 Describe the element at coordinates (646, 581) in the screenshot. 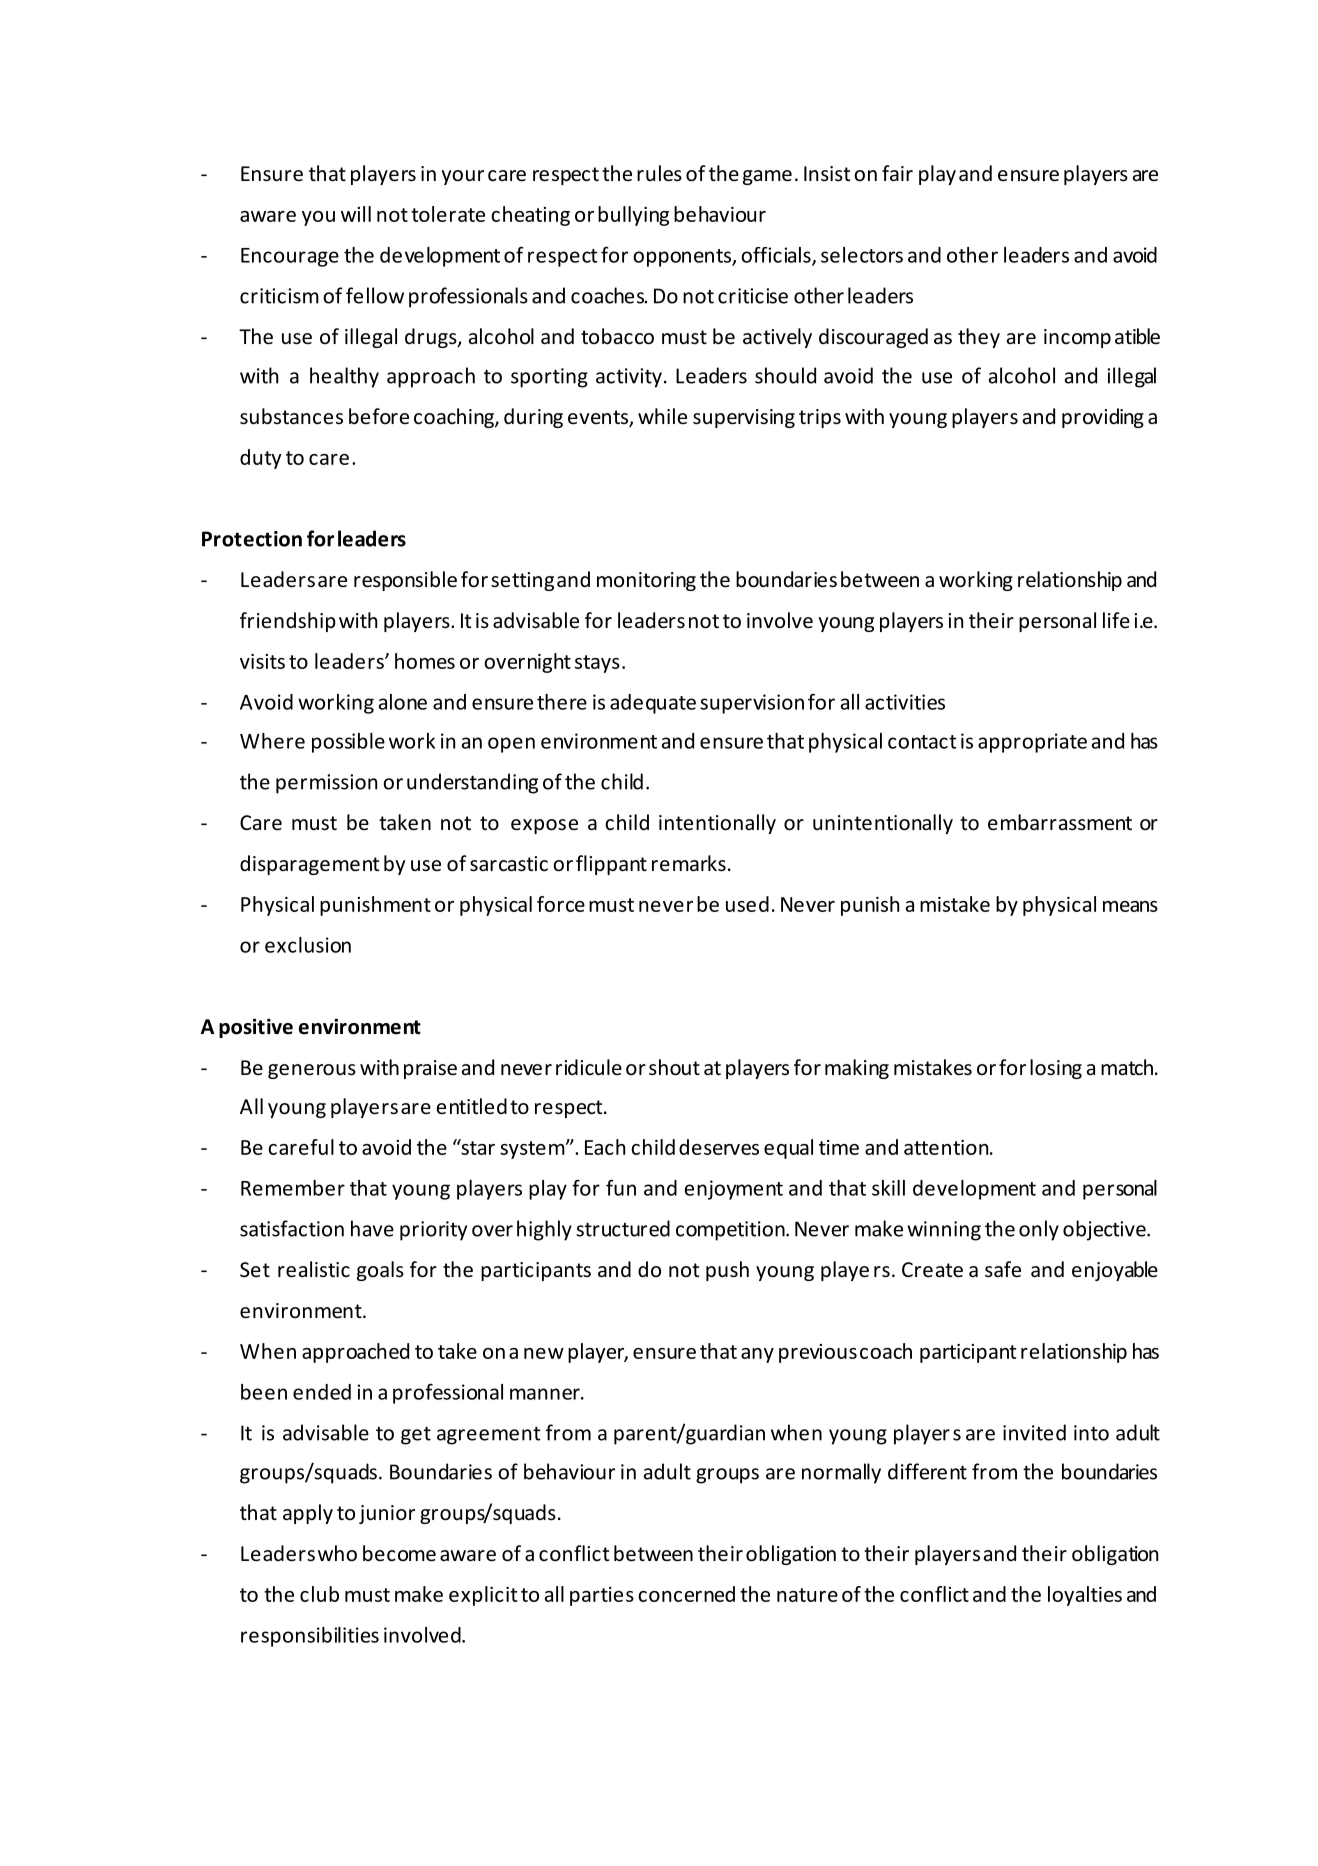

I see `monitoring` at that location.
